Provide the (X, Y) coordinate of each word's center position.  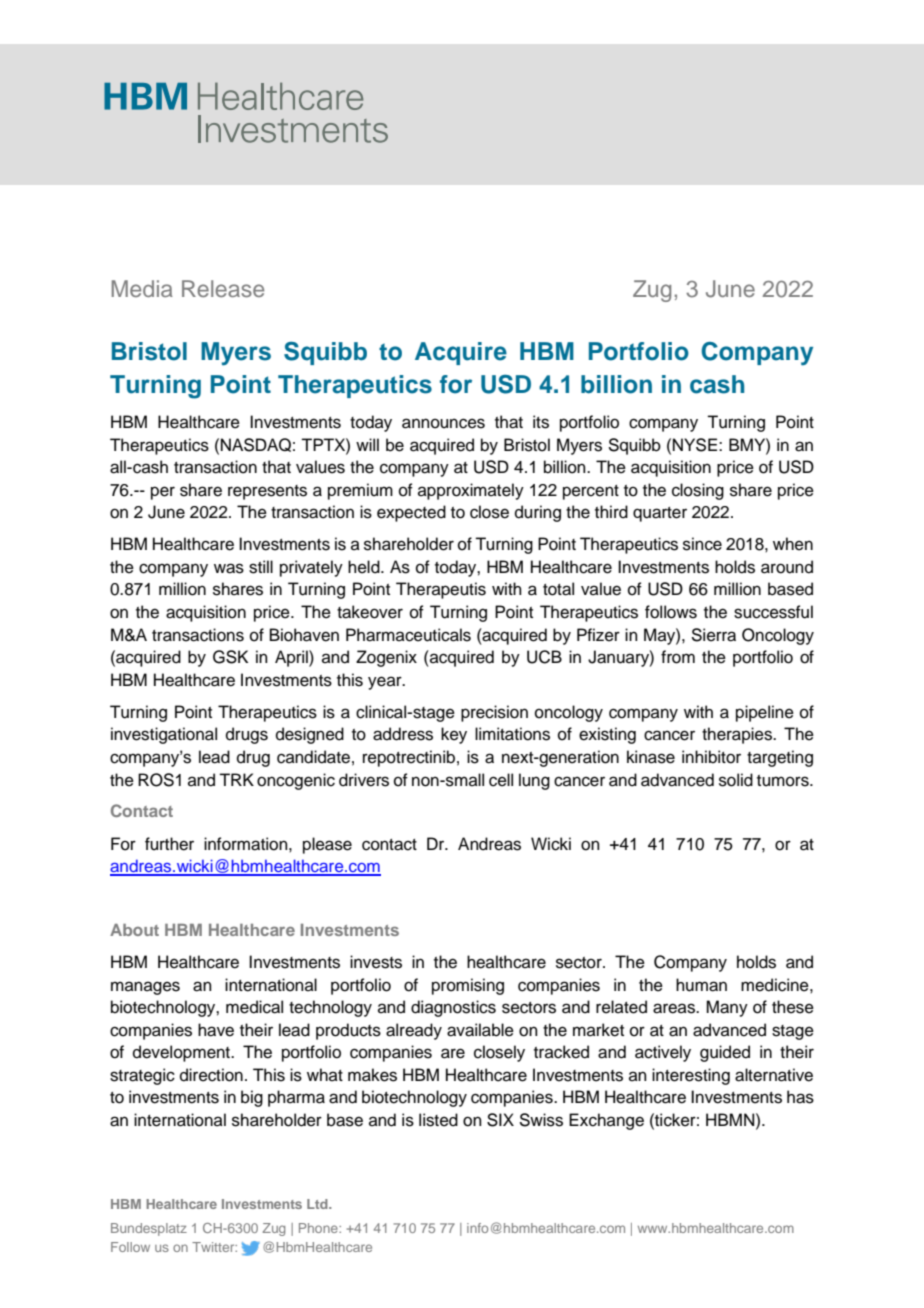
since (702, 544)
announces (443, 423)
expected (411, 513)
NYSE (695, 445)
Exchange (606, 1121)
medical (254, 1007)
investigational (164, 735)
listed (438, 1120)
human (701, 985)
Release (223, 288)
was (229, 568)
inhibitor (711, 757)
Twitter (214, 1247)
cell (501, 780)
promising (468, 986)
